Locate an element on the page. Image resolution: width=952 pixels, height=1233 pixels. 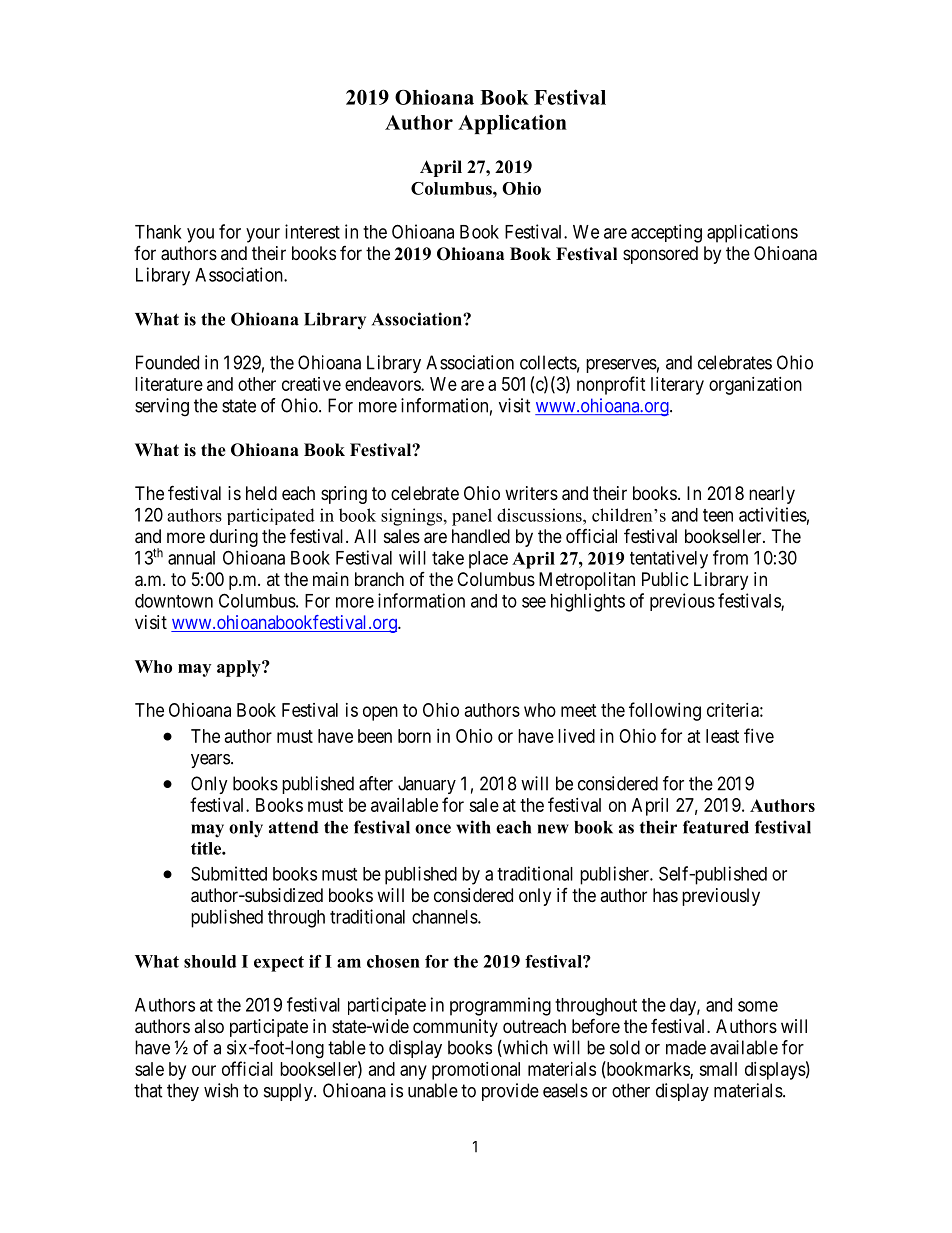
sponsored is located at coordinates (660, 255).
